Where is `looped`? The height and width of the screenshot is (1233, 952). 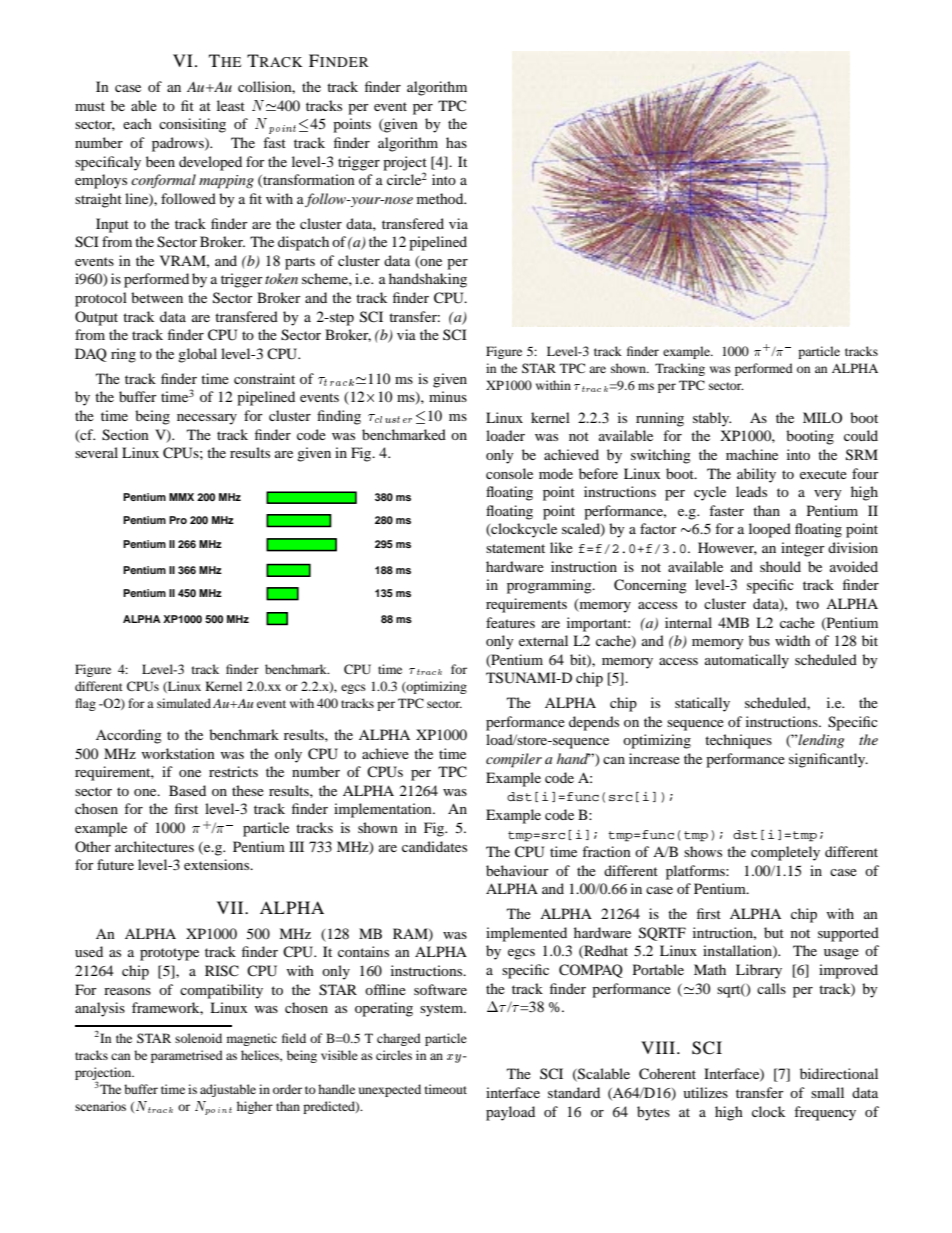
looped is located at coordinates (770, 530).
